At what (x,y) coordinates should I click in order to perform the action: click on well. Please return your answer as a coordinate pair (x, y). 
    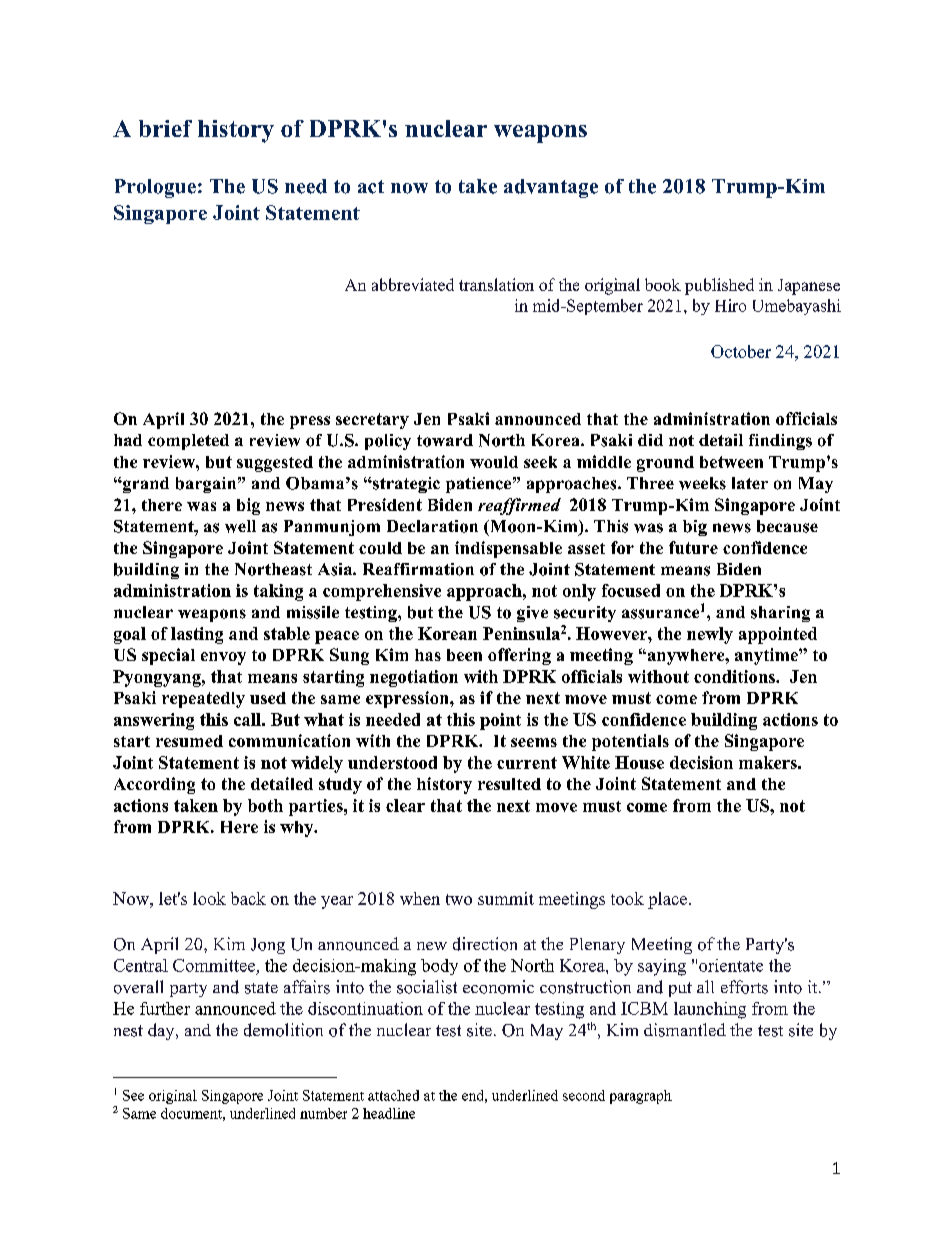
    Looking at the image, I should click on (240, 526).
